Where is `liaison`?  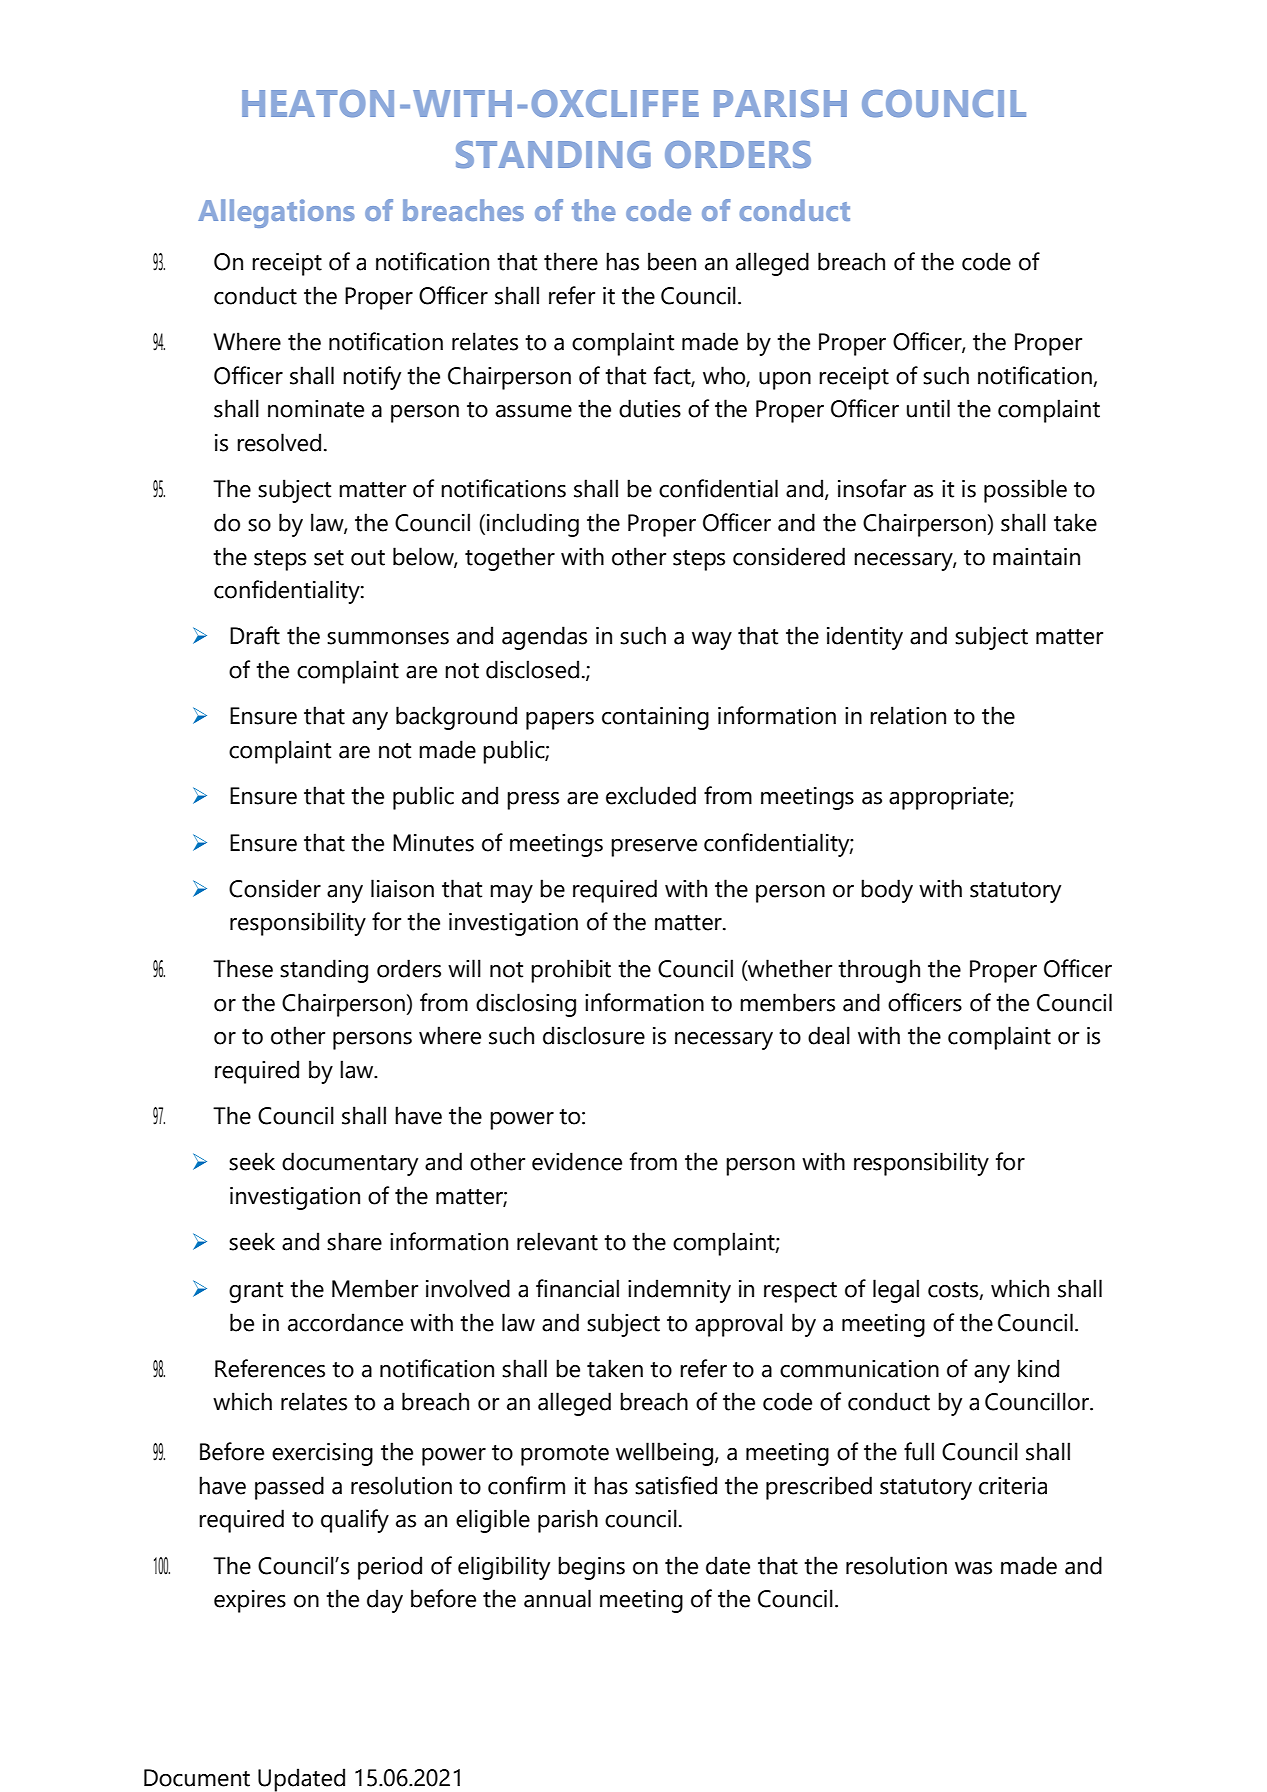 liaison is located at coordinates (402, 888).
